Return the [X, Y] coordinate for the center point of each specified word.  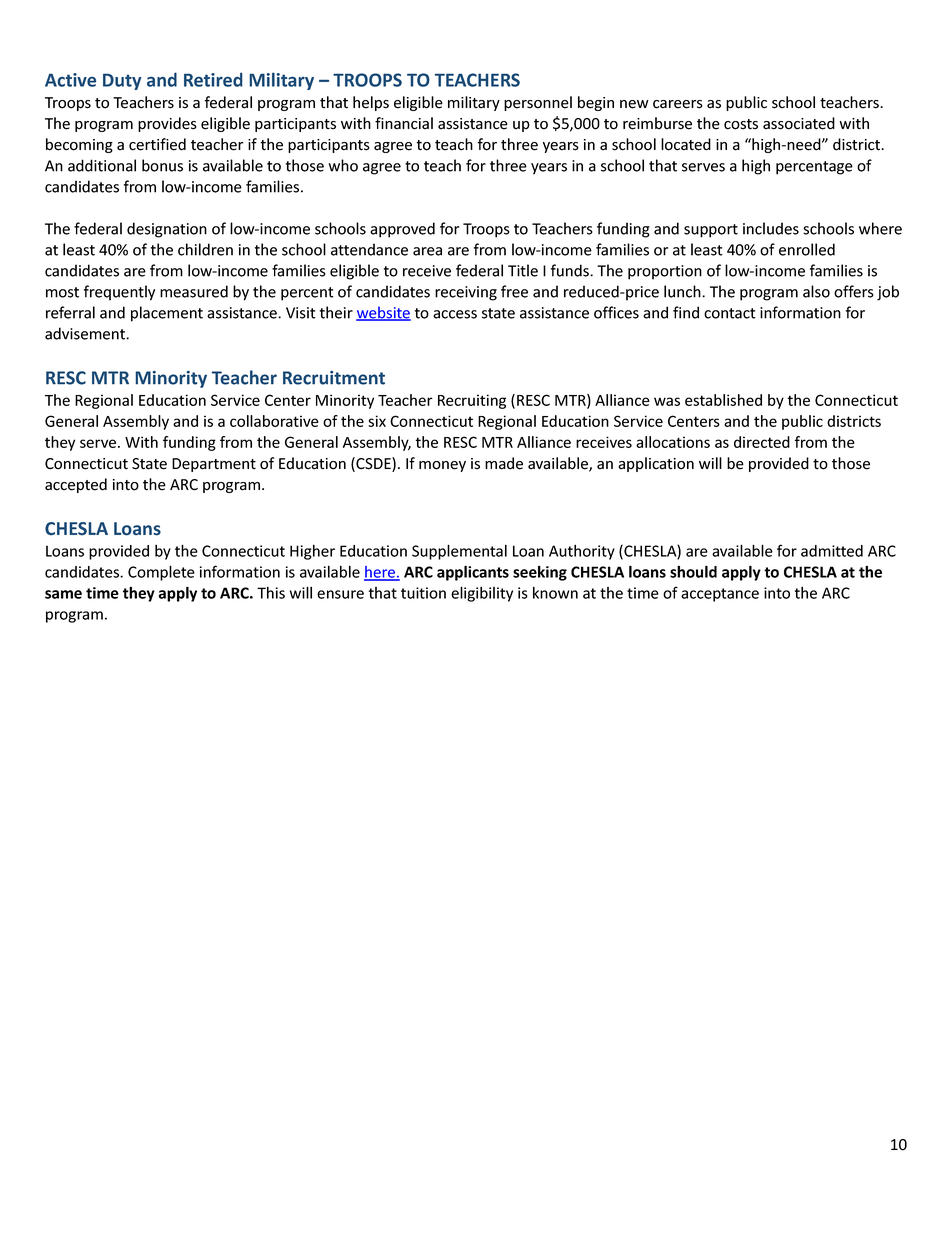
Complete [161, 573]
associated [799, 123]
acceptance [720, 595]
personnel [538, 103]
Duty [122, 82]
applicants [473, 573]
